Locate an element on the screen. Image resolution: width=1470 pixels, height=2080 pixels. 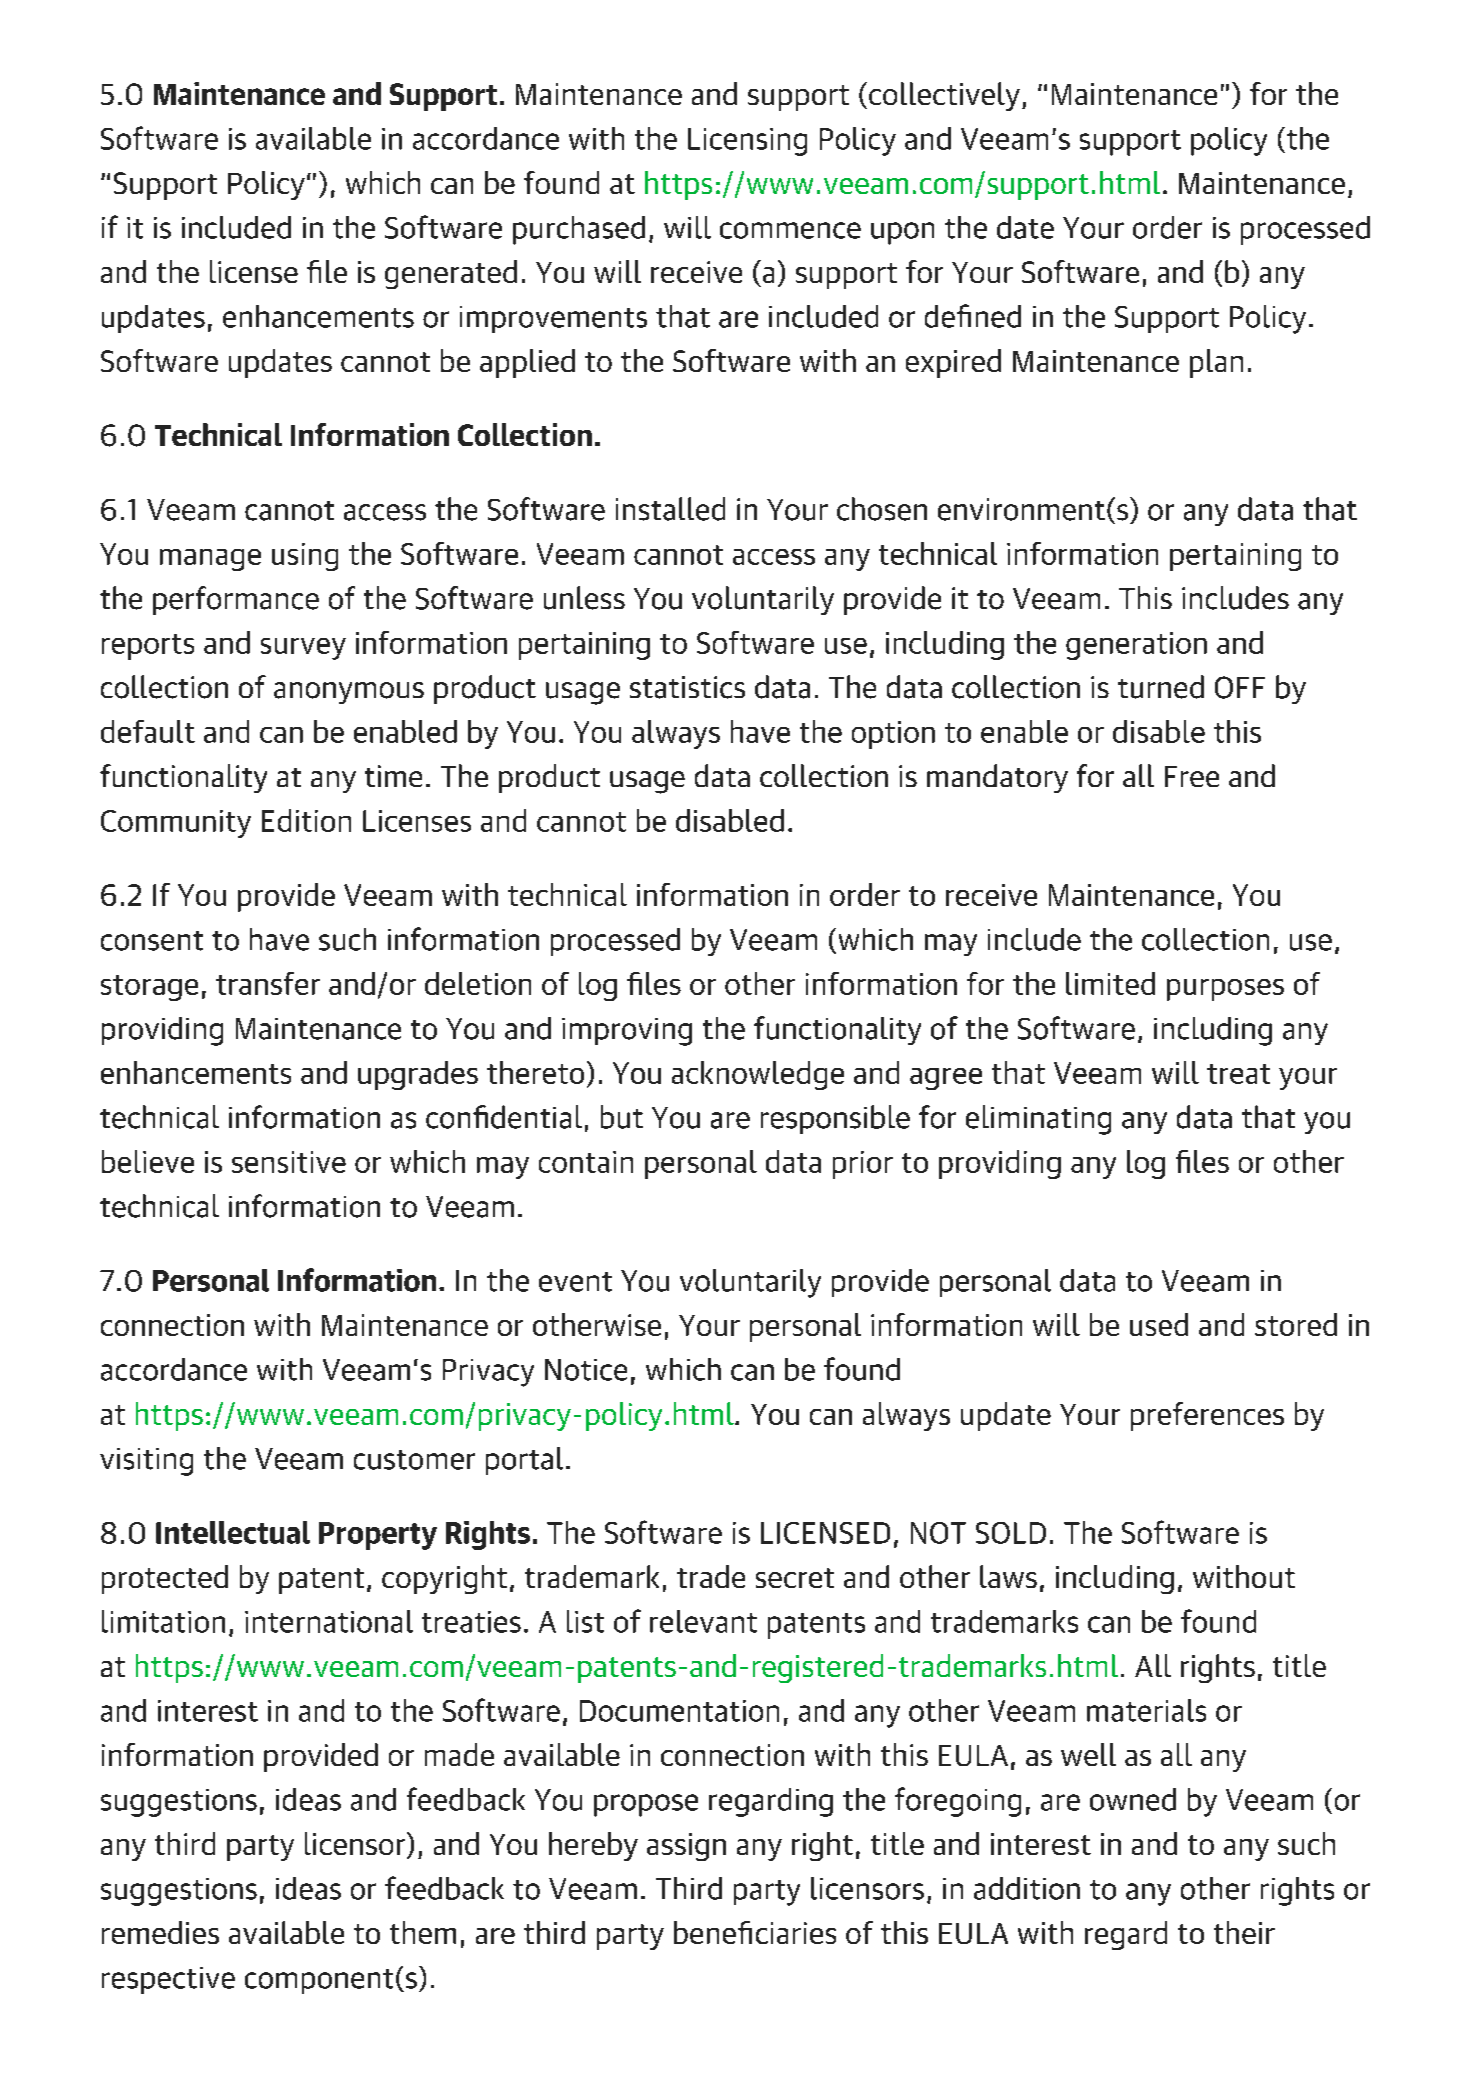
their is located at coordinates (1244, 1932).
